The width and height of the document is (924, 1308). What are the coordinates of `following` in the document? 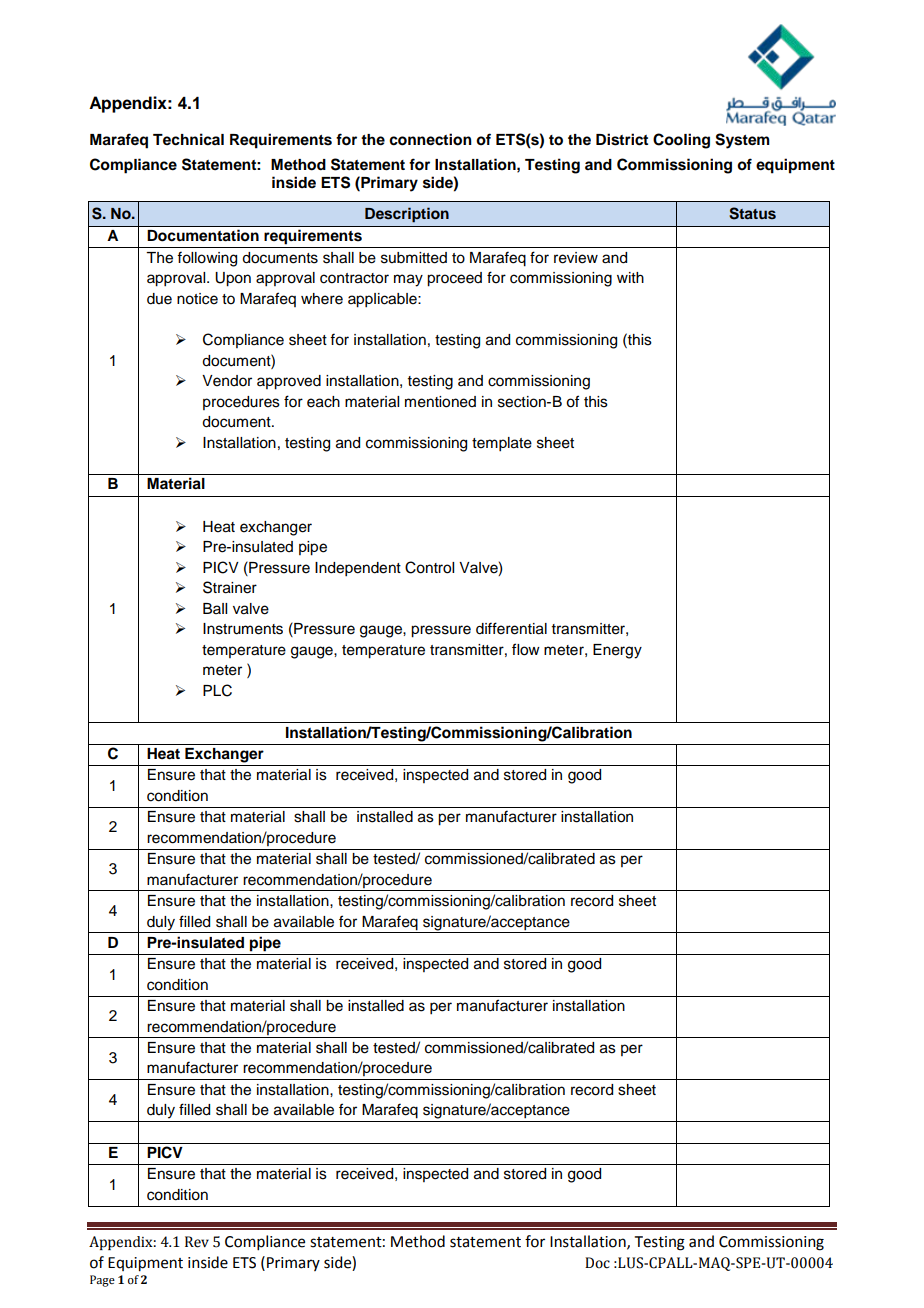 It's located at (207, 259).
